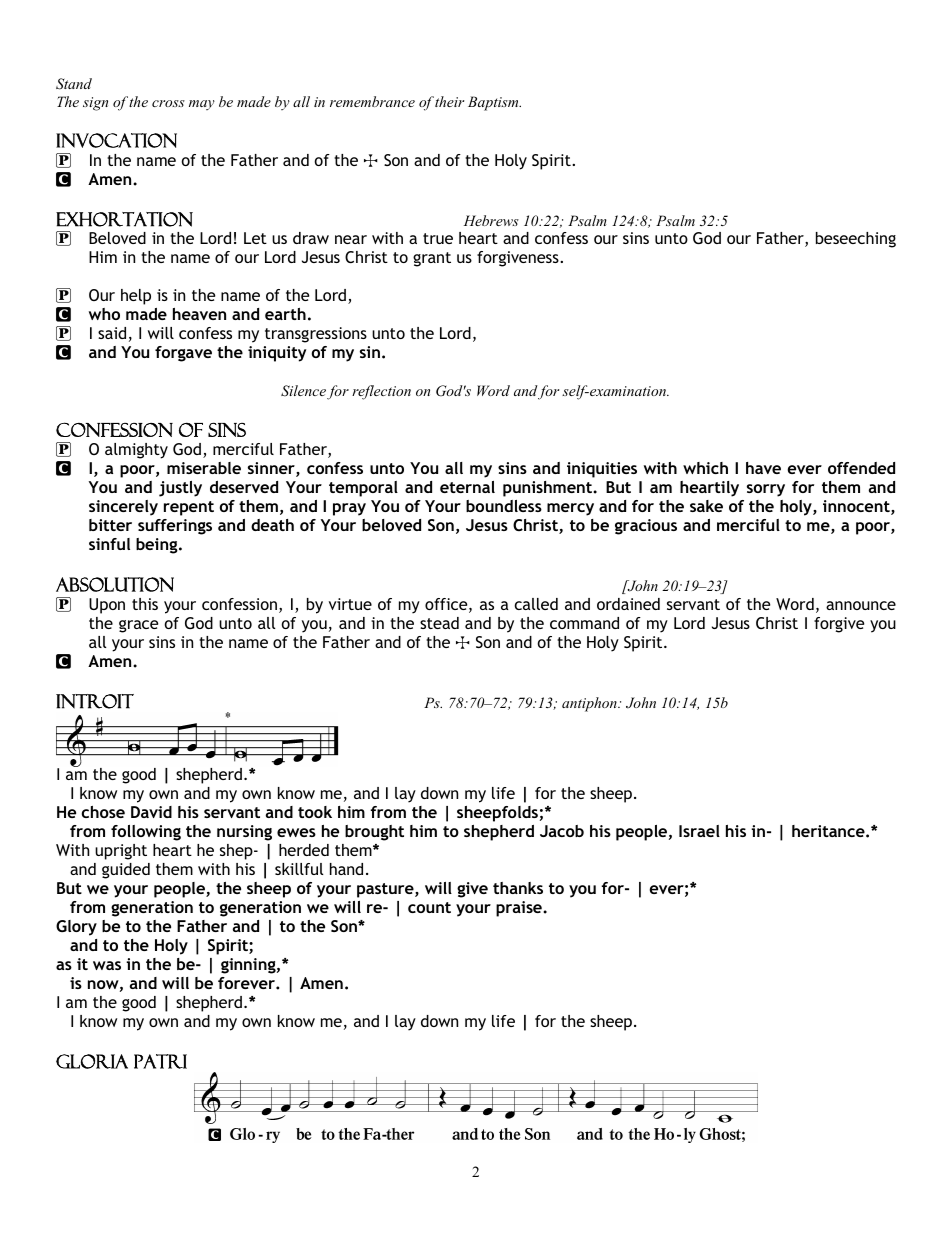  I want to click on called, so click(536, 604).
